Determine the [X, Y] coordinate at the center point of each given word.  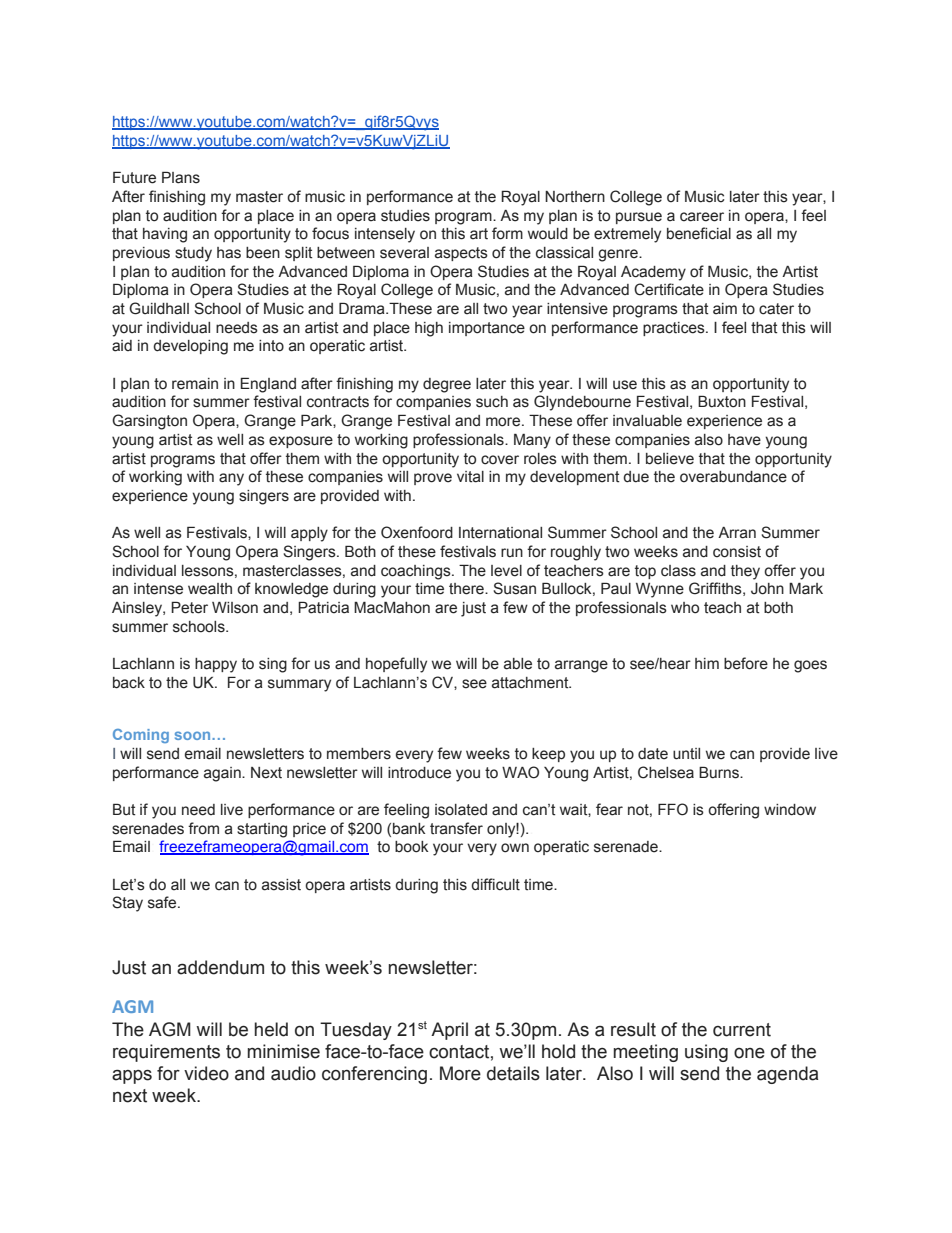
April [449, 1031]
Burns [720, 772]
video [206, 1073]
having [165, 235]
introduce [419, 773]
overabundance [733, 477]
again [223, 774]
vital [470, 477]
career [702, 217]
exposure [301, 442]
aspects [461, 254]
